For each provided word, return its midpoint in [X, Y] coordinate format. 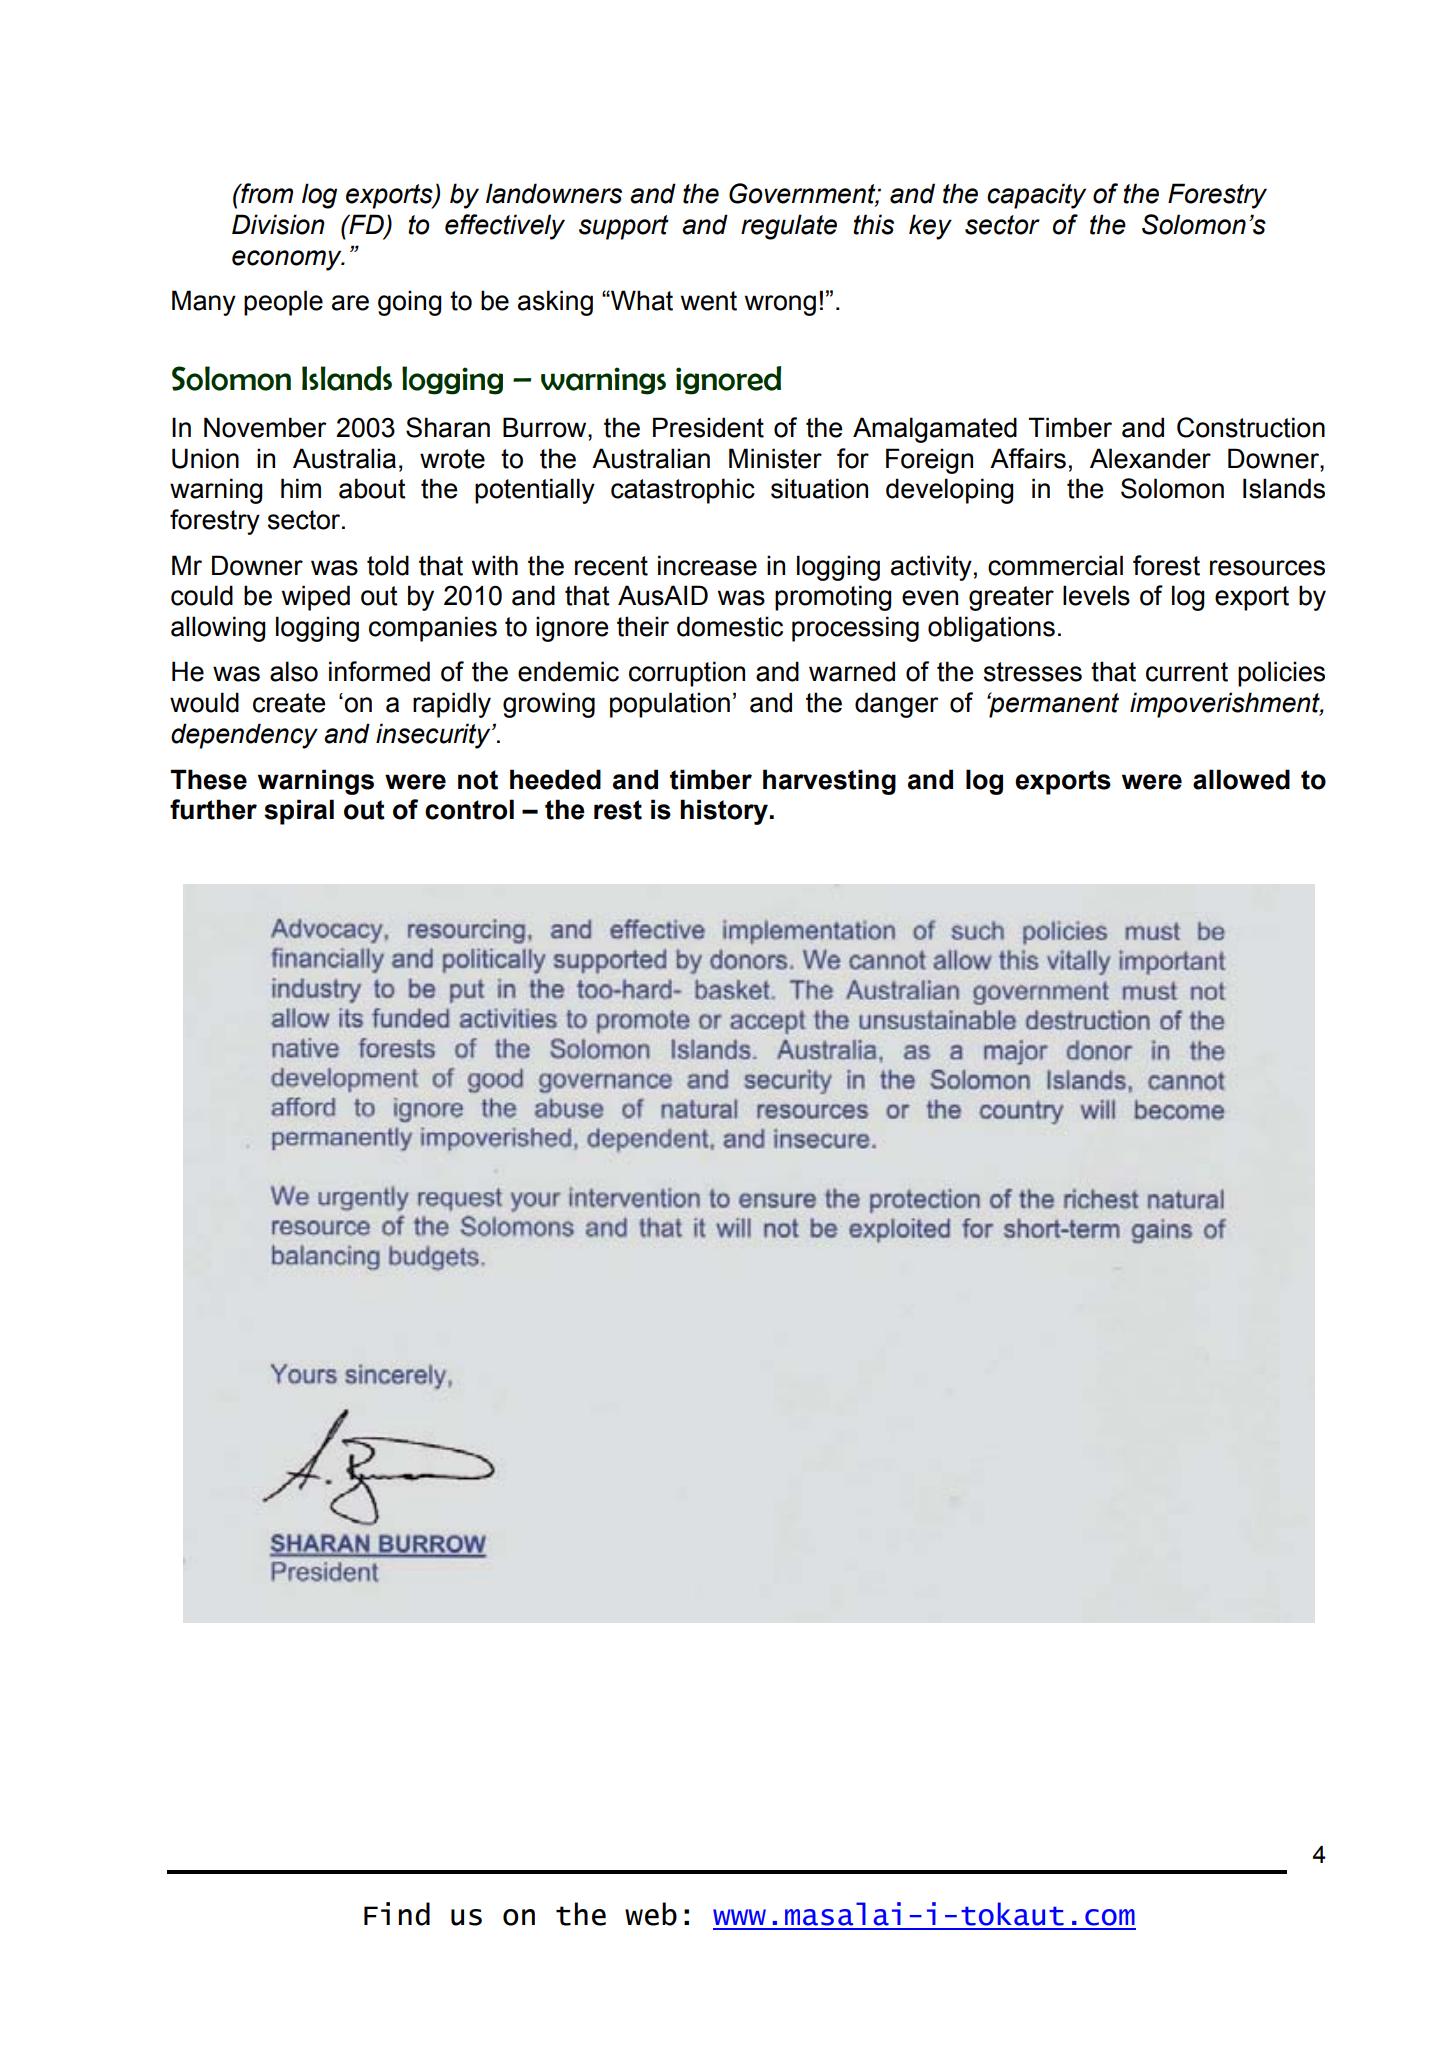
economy [288, 260]
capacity [1036, 196]
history [725, 812]
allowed [1241, 779]
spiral [299, 812]
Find [397, 1914]
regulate [789, 227]
